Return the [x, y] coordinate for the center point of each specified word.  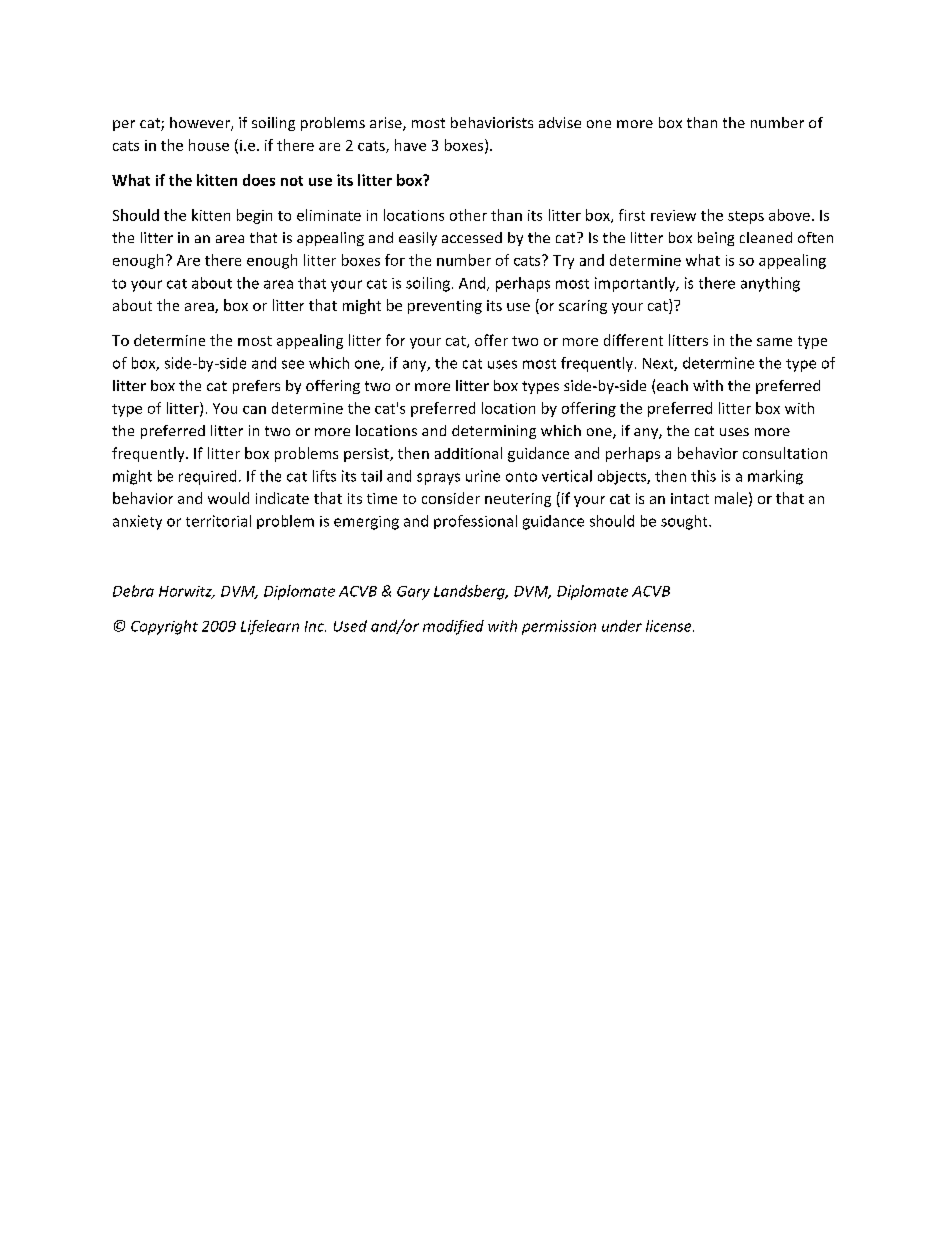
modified [453, 627]
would [228, 498]
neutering [518, 500]
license [670, 626]
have [410, 145]
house [209, 145]
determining [494, 432]
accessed [472, 237]
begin [254, 216]
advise [560, 122]
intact [690, 498]
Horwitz [186, 592]
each [672, 385]
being [716, 239]
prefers [256, 387]
